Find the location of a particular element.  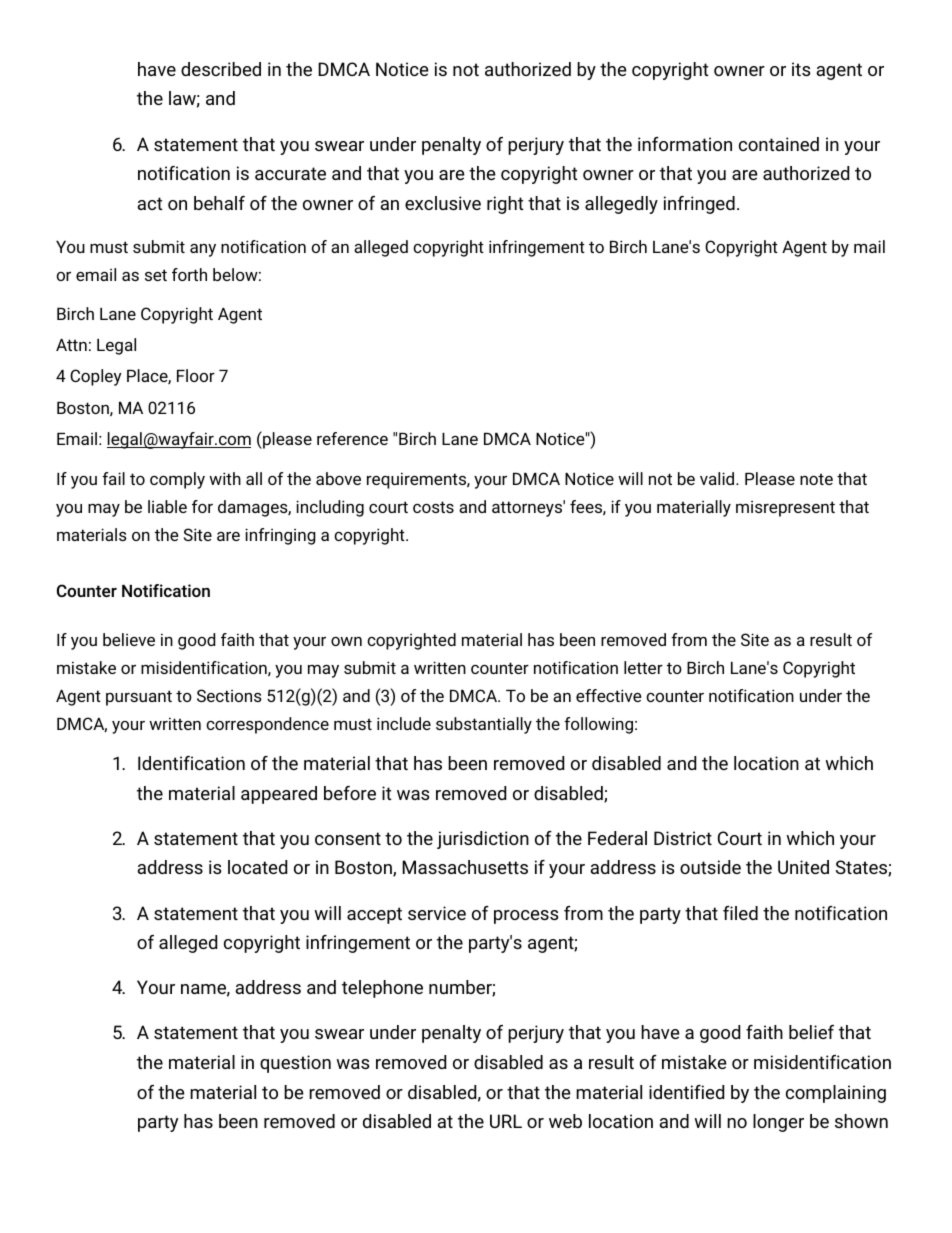

believe is located at coordinates (129, 639).
